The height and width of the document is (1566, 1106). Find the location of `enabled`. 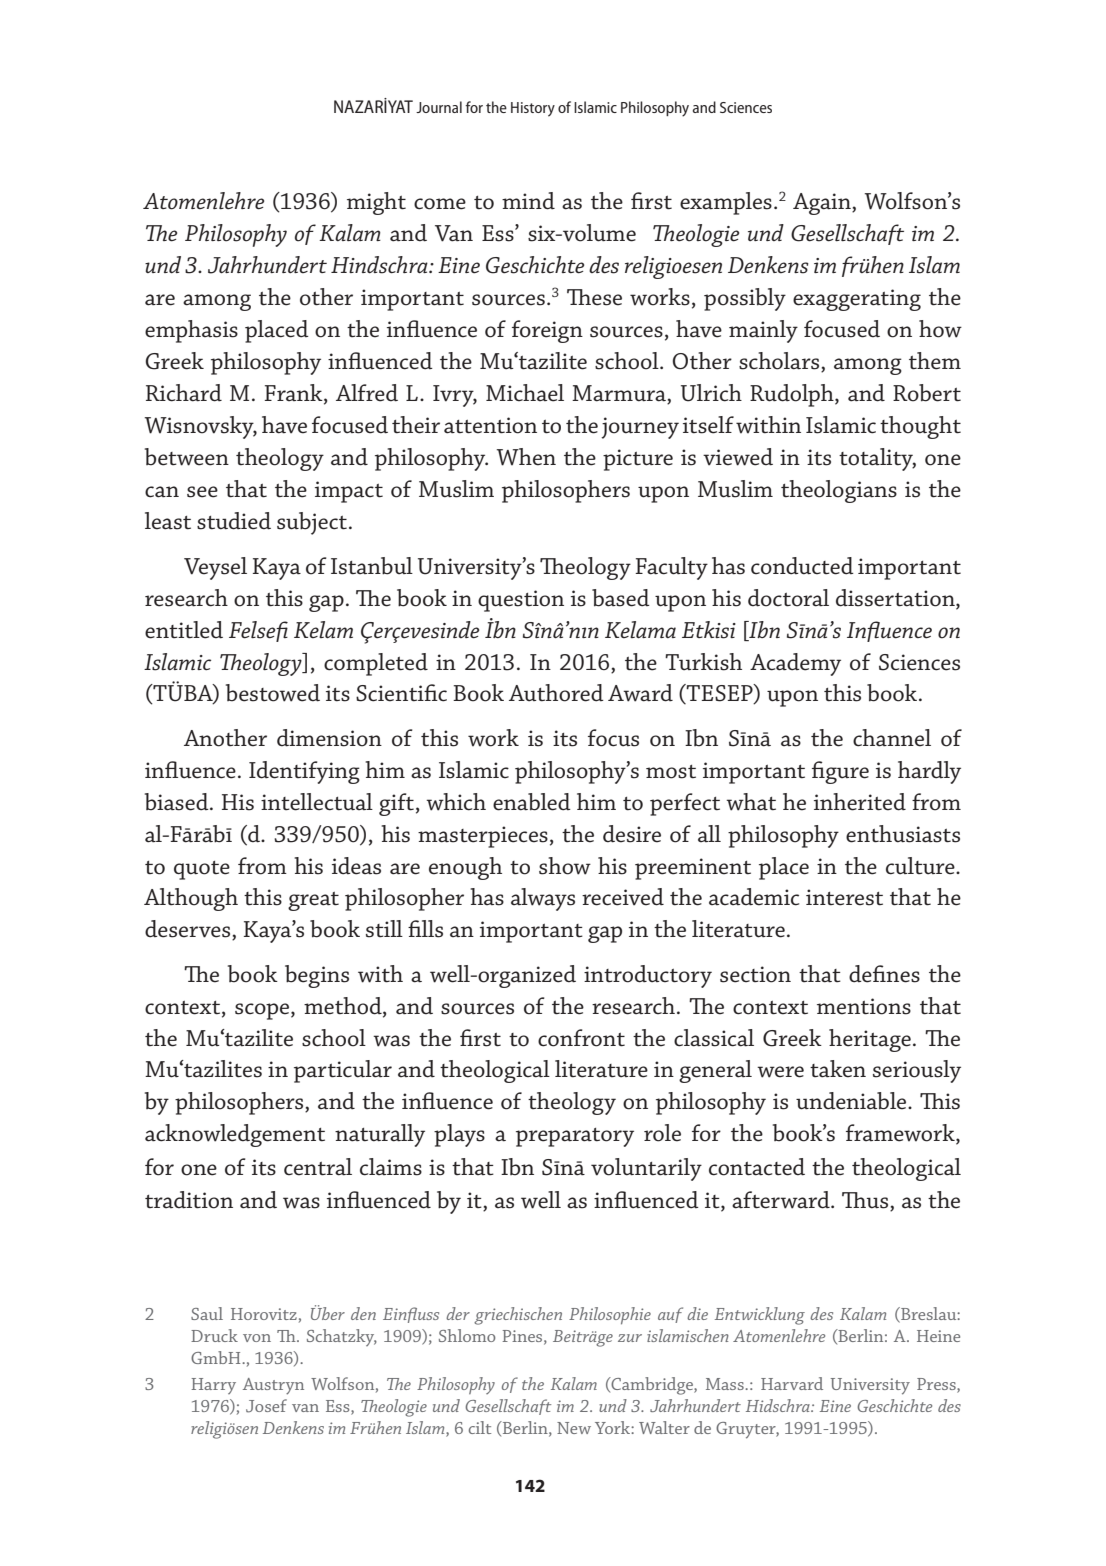

enabled is located at coordinates (532, 802).
